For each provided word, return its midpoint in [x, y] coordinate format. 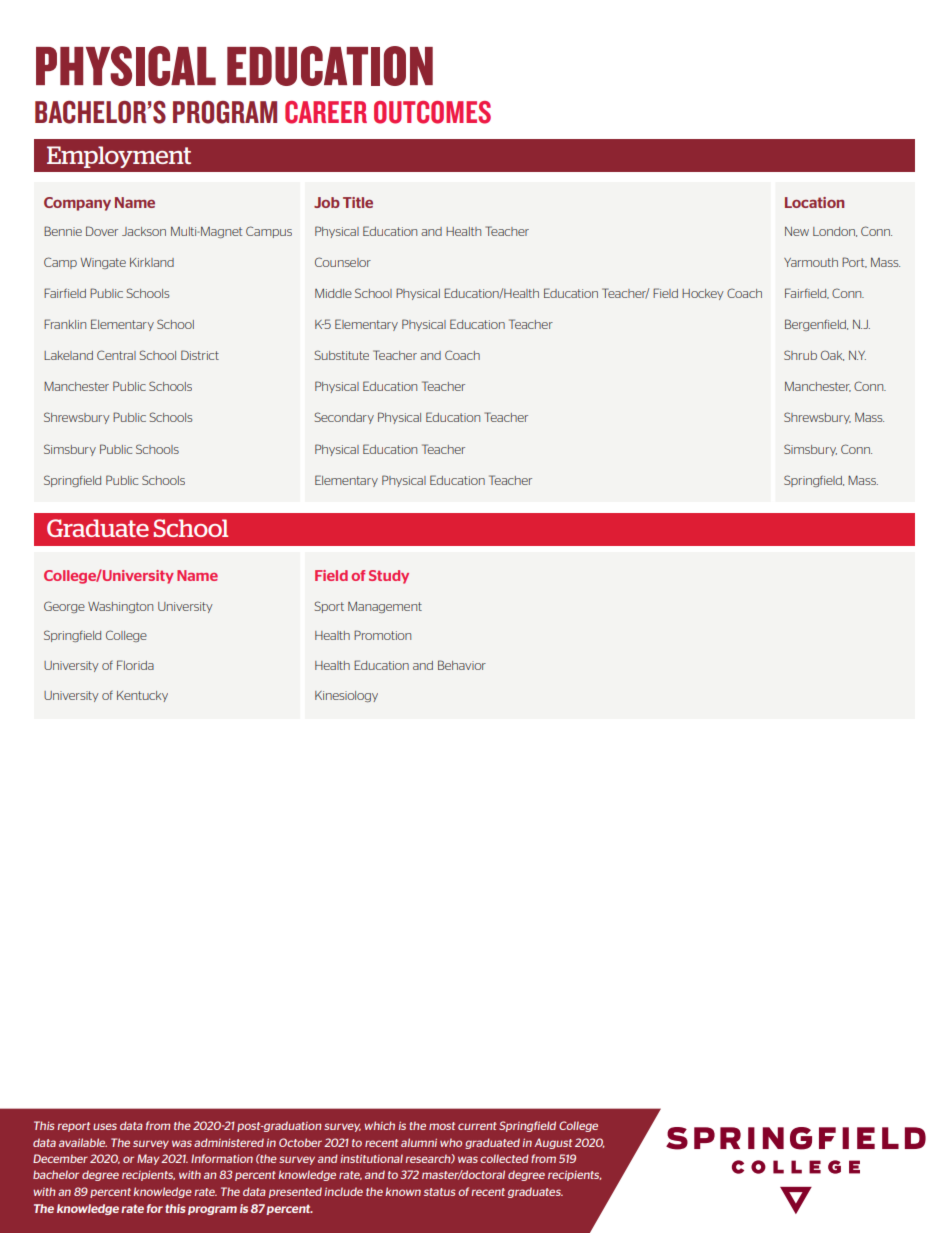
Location [814, 202]
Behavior [462, 665]
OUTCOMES [432, 112]
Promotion [382, 635]
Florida [135, 665]
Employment [119, 157]
